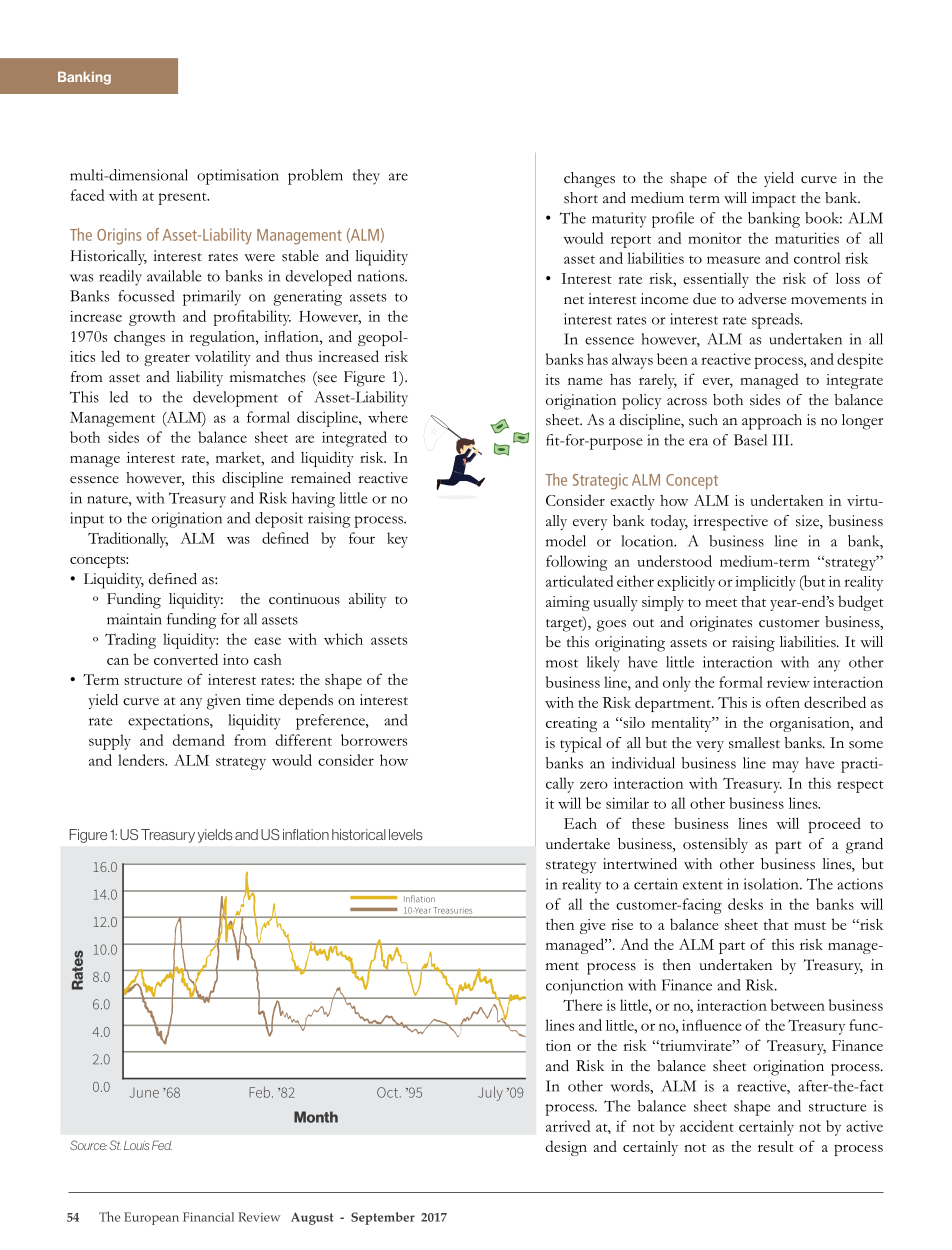 The image size is (952, 1250). I want to click on key, so click(397, 540).
